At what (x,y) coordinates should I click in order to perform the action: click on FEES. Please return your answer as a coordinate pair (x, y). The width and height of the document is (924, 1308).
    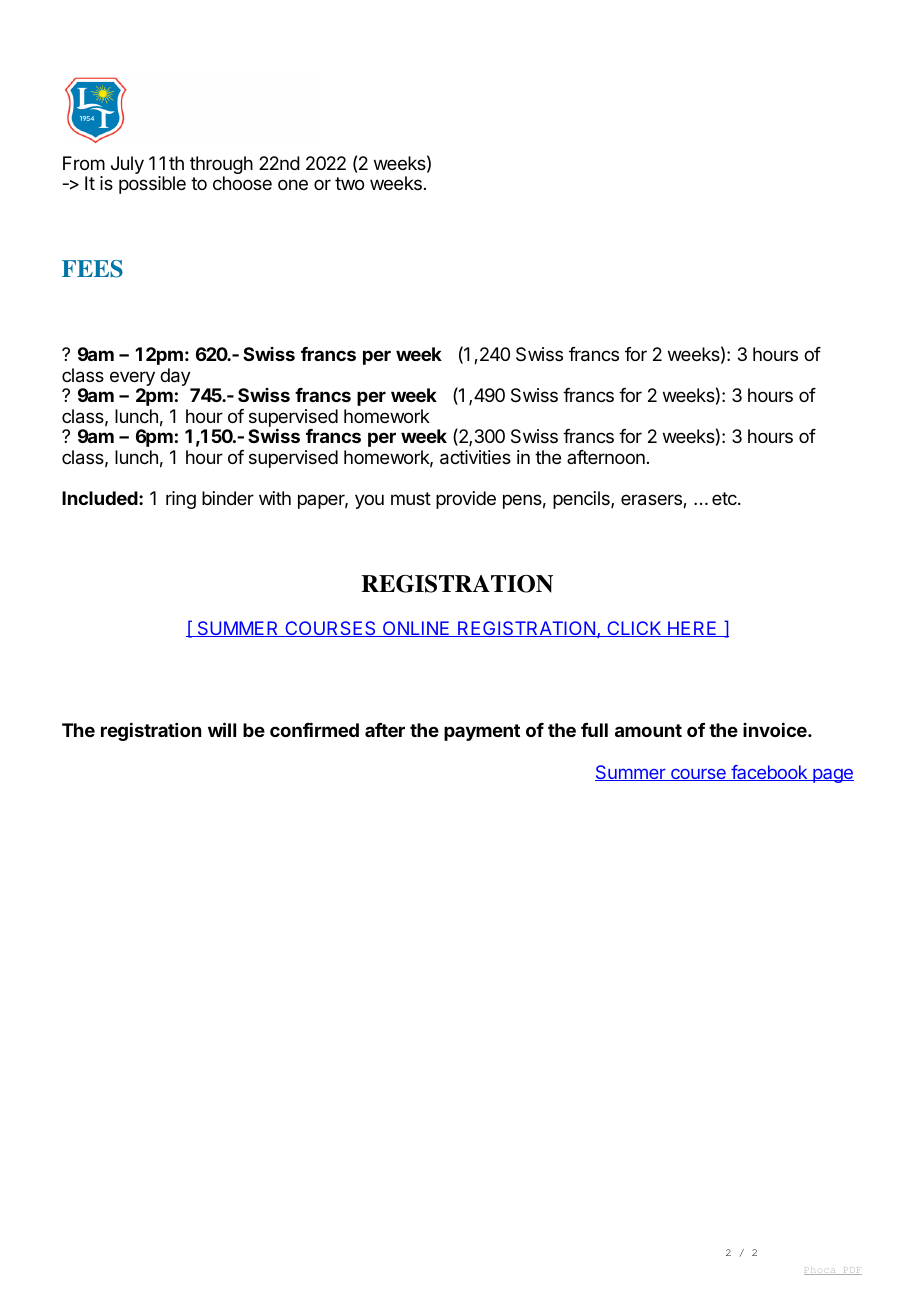
    Looking at the image, I should click on (92, 269).
